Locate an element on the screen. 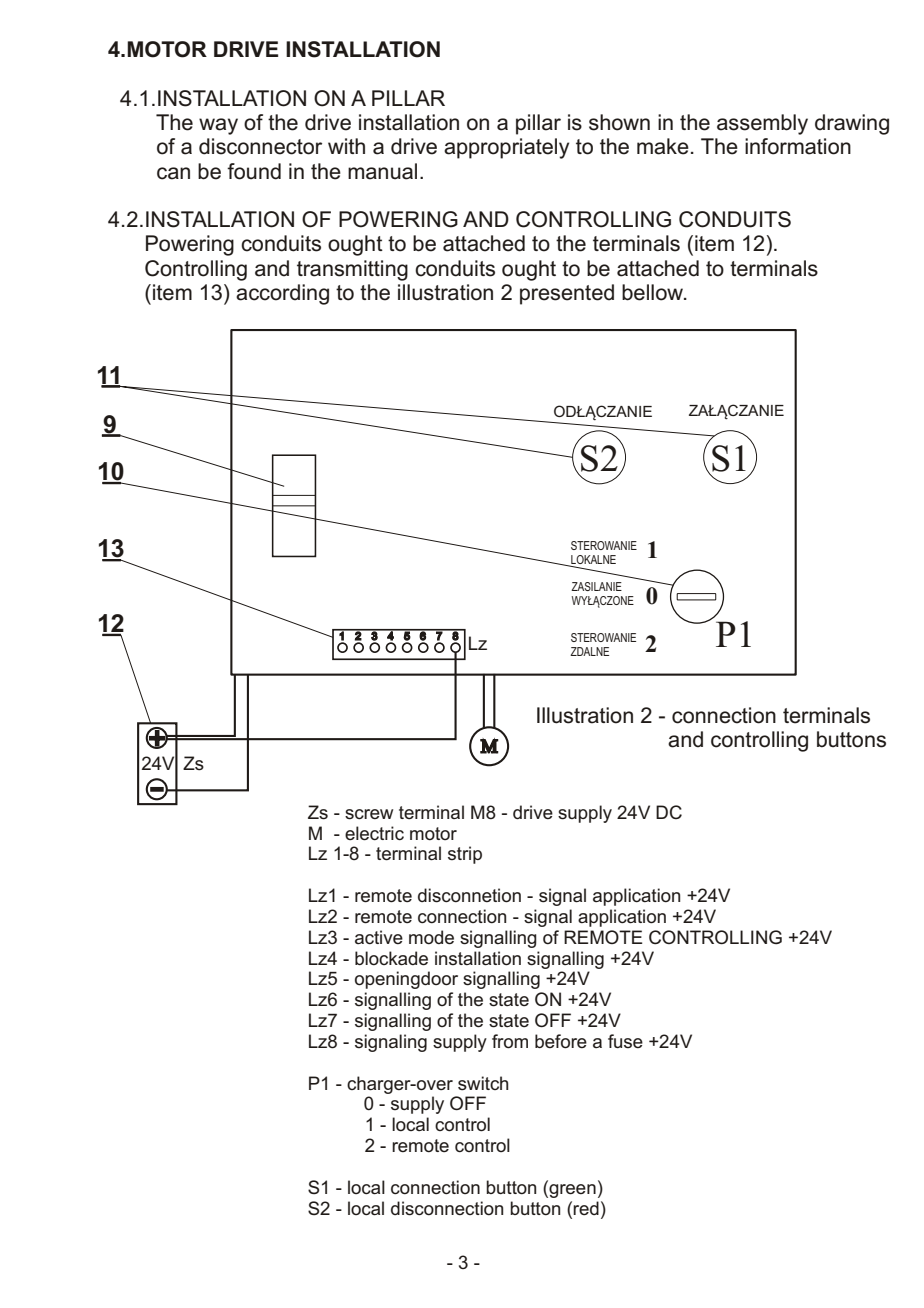 This screenshot has width=924, height=1308. presented is located at coordinates (567, 294).
